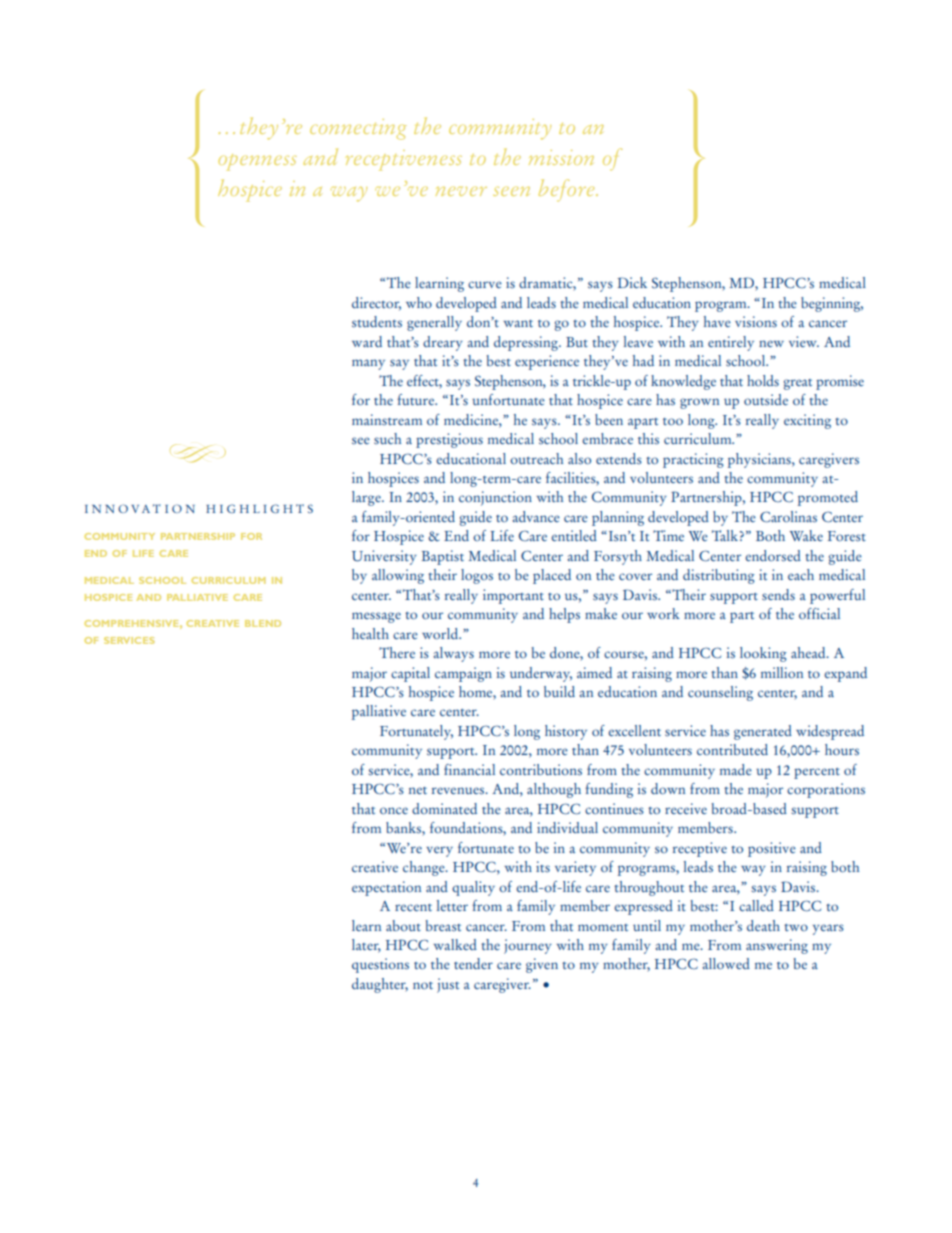 The width and height of the image is (952, 1233). Describe the element at coordinates (542, 965) in the image. I see `given` at that location.
